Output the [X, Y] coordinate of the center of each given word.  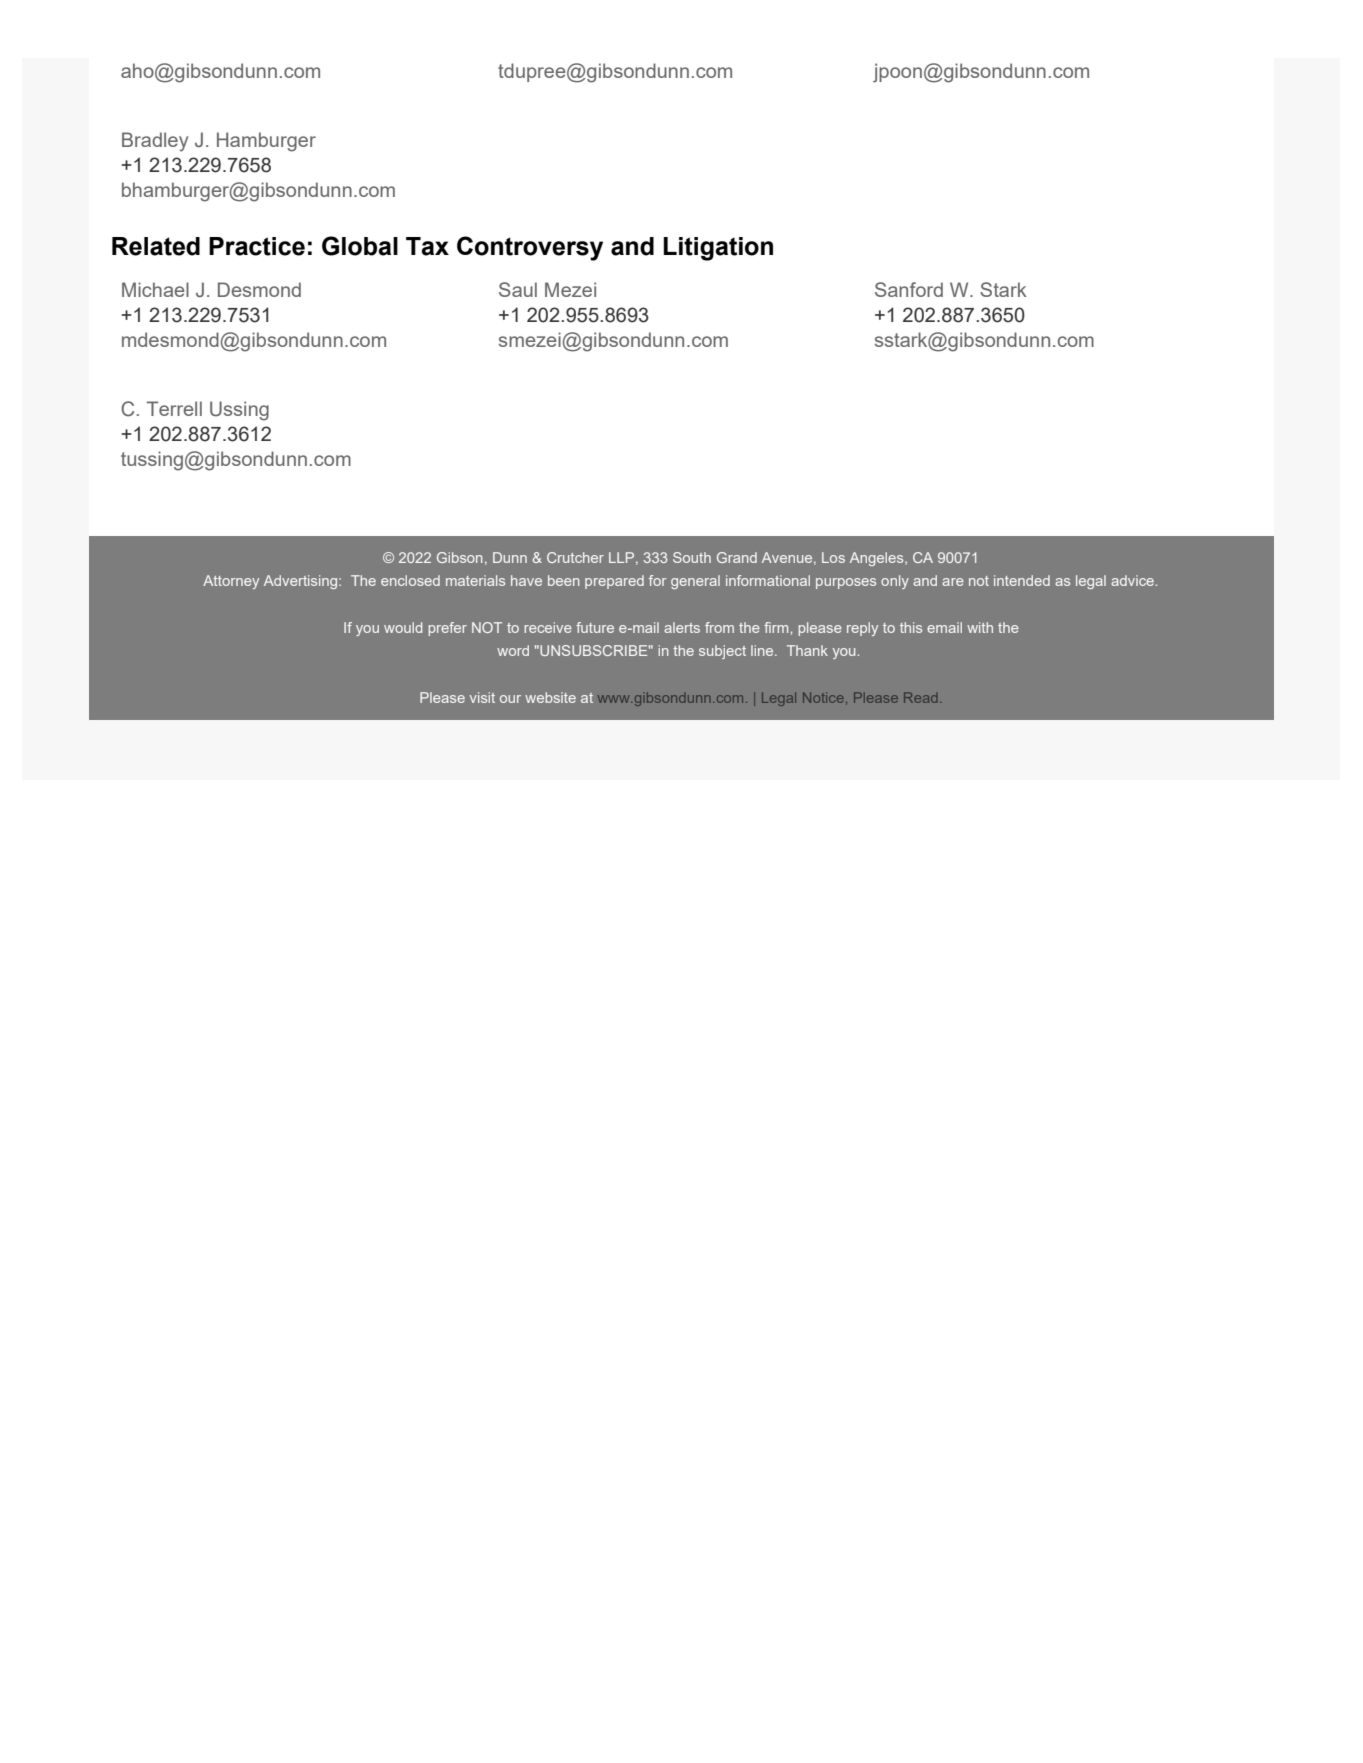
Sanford [909, 289]
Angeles [878, 559]
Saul [518, 289]
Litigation [718, 249]
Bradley [155, 142]
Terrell [174, 408]
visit [482, 697]
